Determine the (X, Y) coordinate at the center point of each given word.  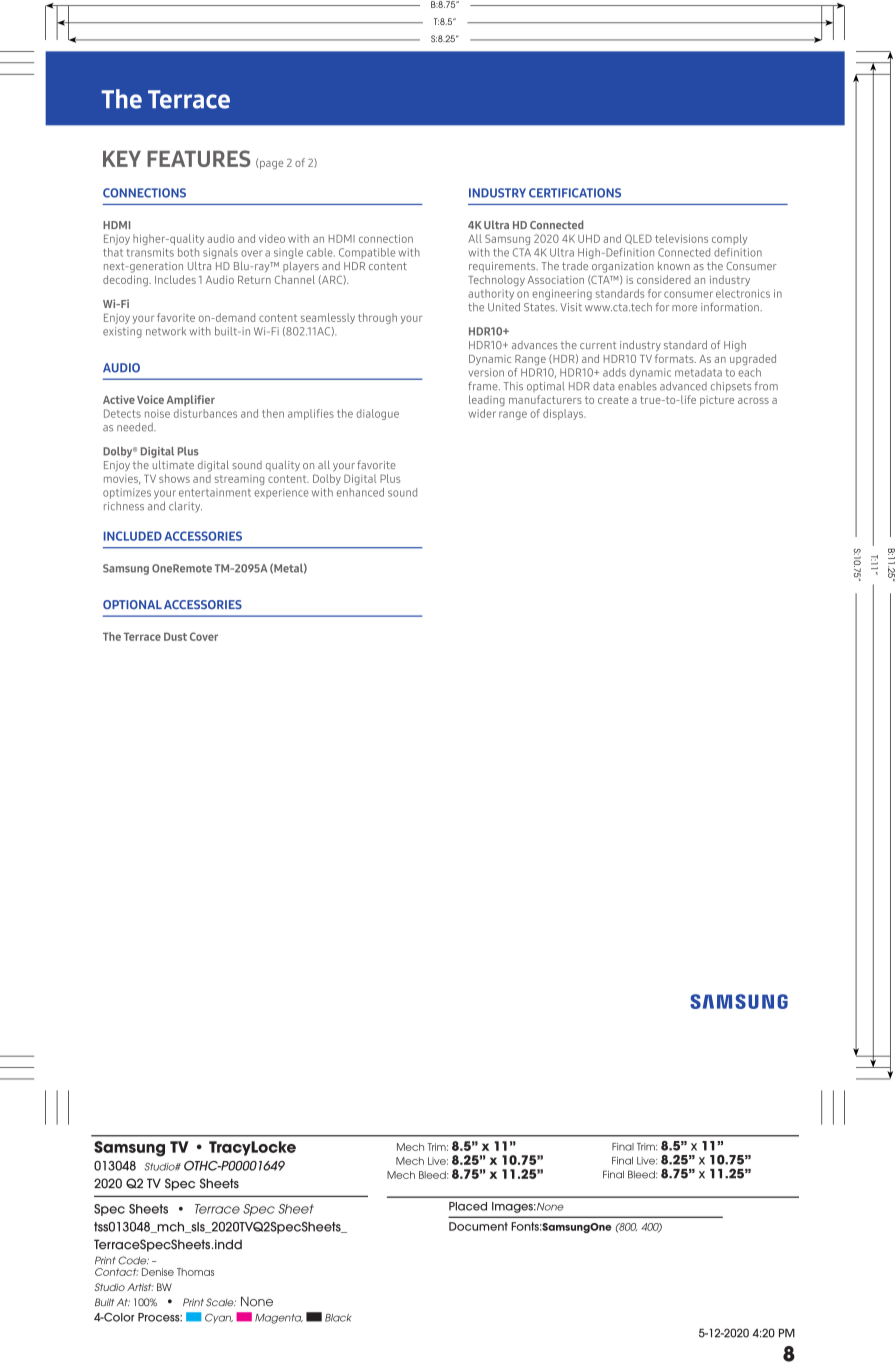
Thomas (195, 1272)
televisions (681, 238)
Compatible (367, 253)
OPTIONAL (132, 604)
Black (338, 1318)
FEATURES (198, 158)
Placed (468, 1206)
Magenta (279, 1319)
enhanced (360, 492)
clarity (185, 507)
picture (717, 401)
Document (478, 1226)
